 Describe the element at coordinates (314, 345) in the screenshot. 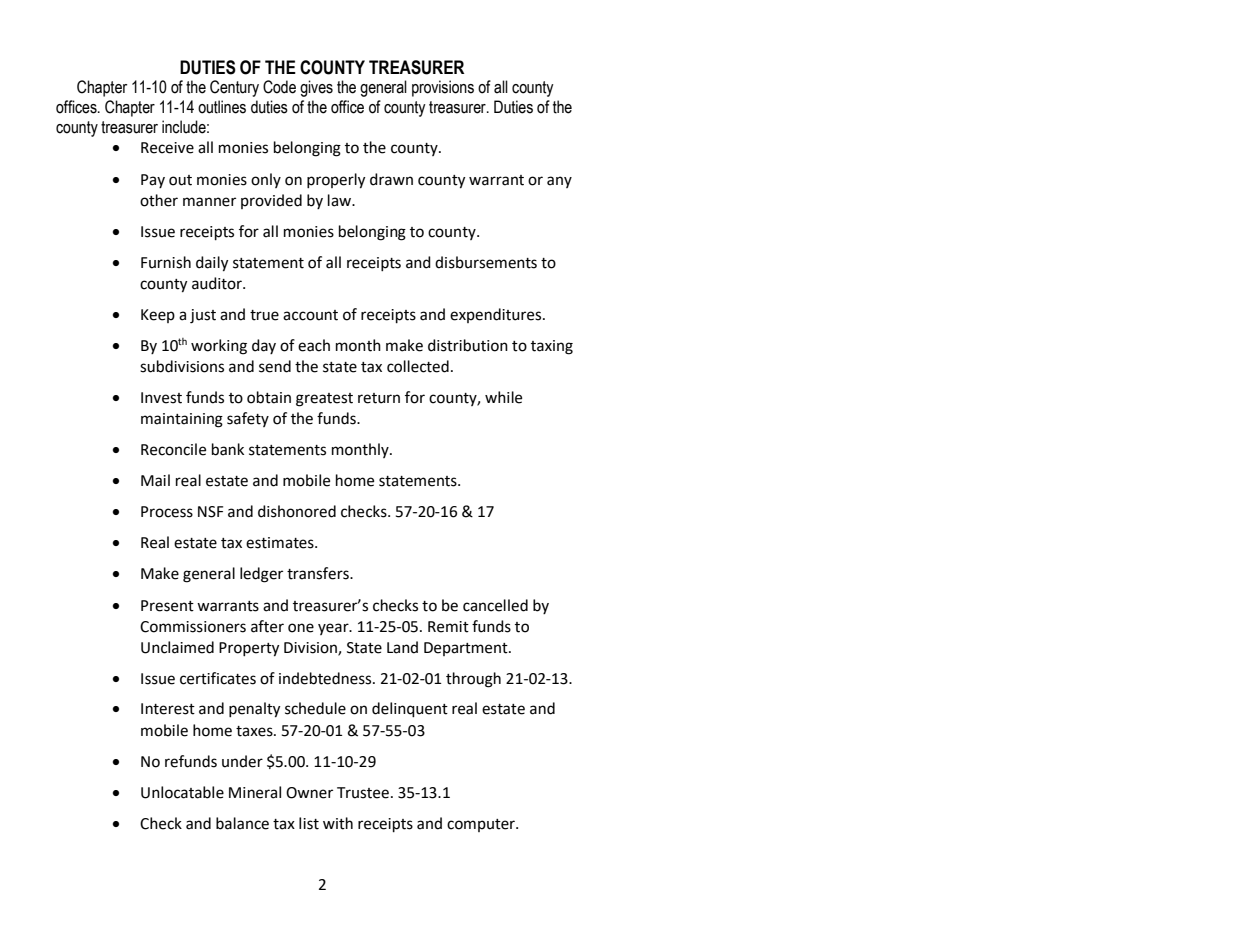

I see `each` at that location.
